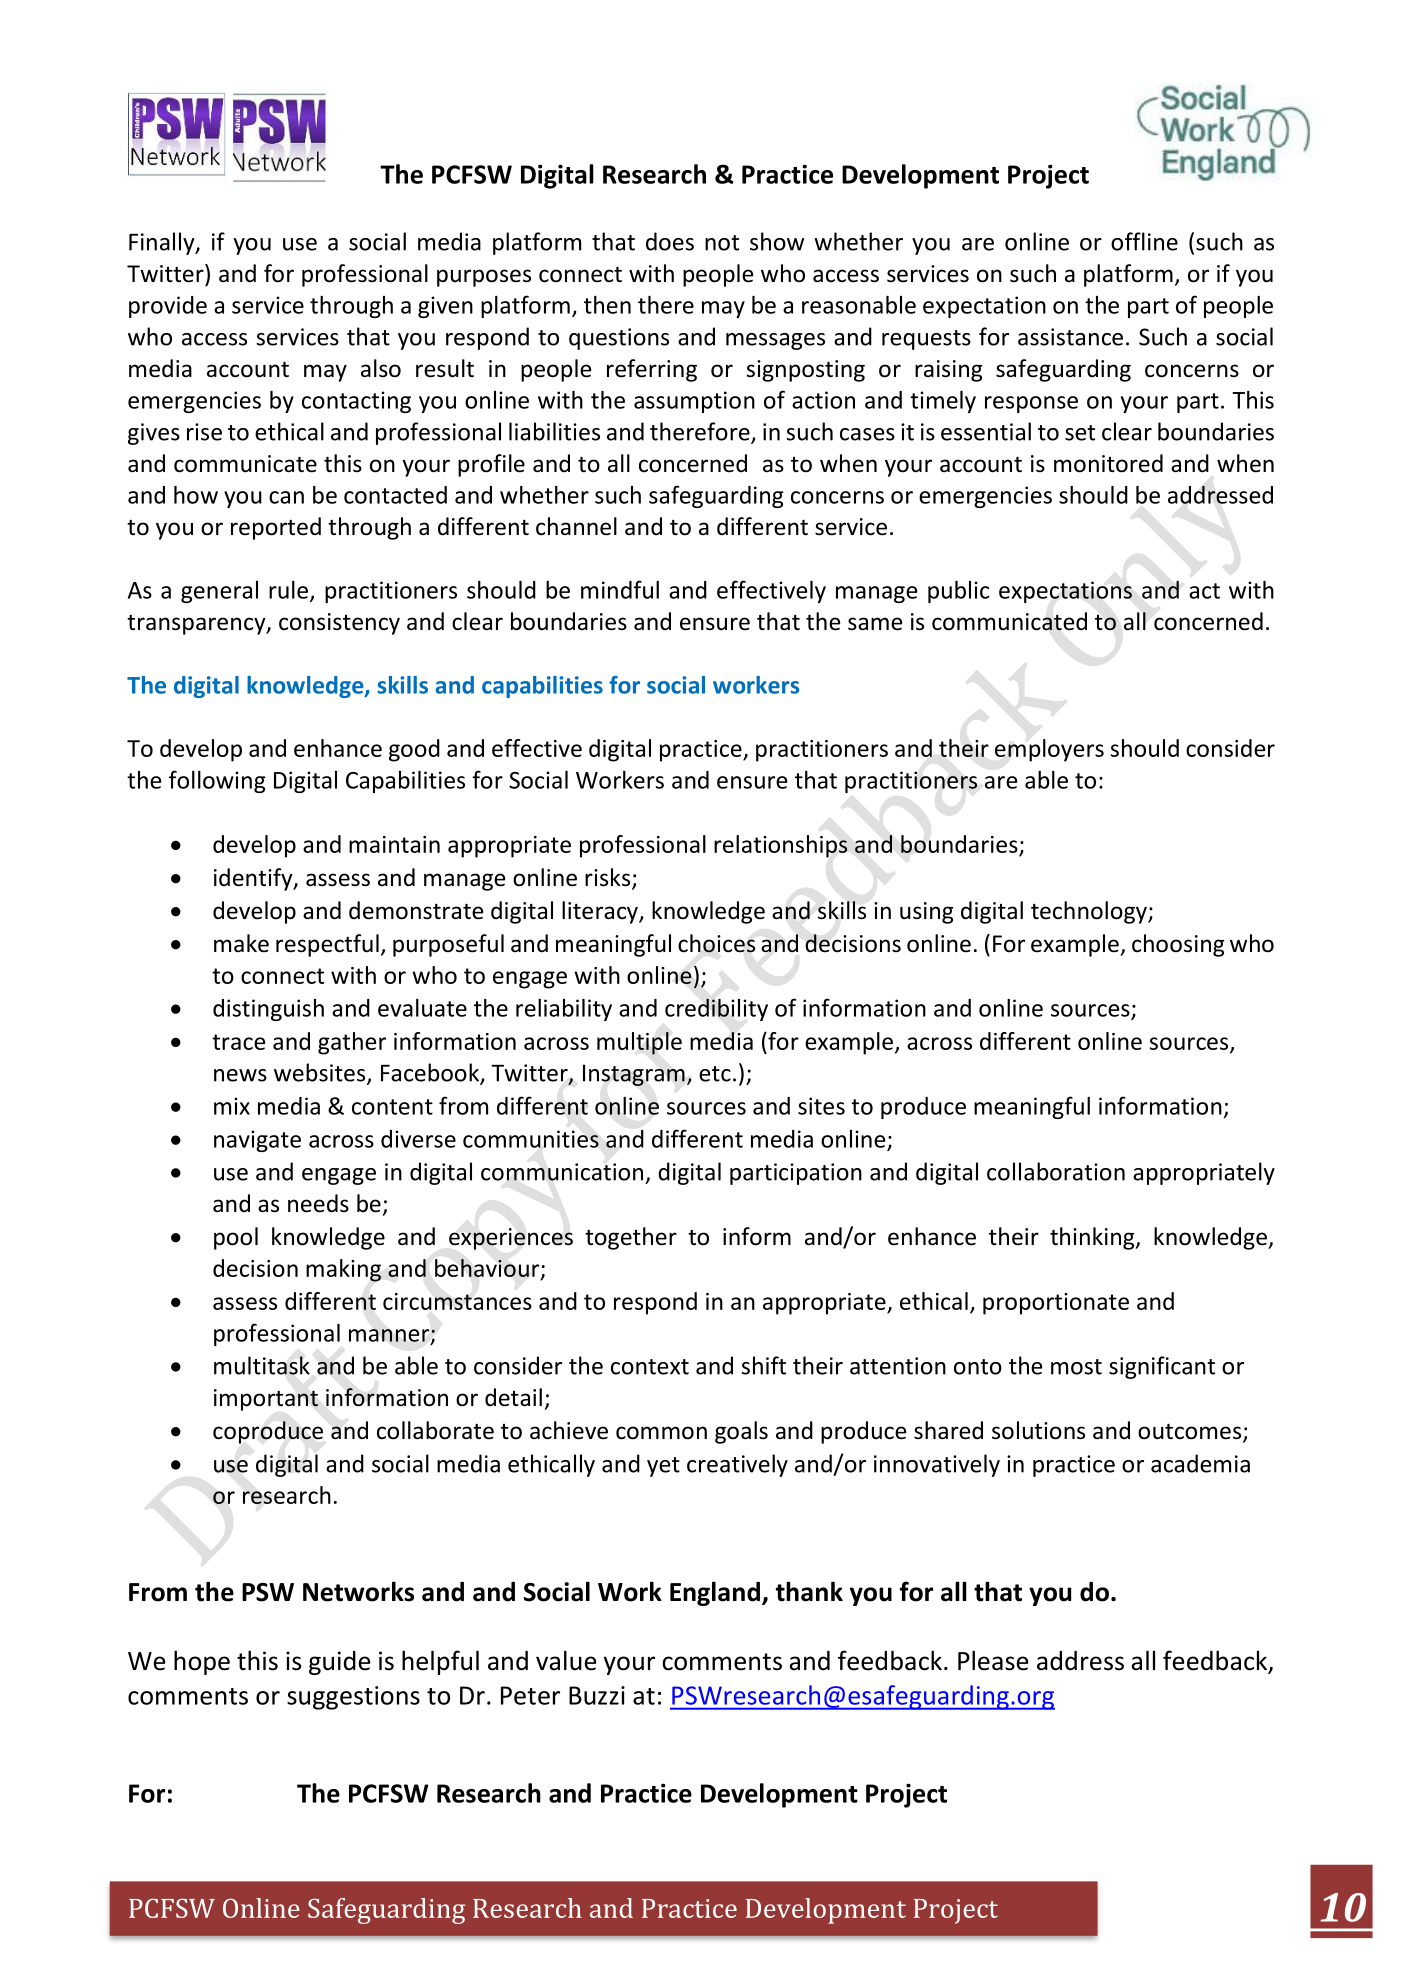  What do you see at coordinates (1056, 1171) in the document?
I see `collaboration` at bounding box center [1056, 1171].
